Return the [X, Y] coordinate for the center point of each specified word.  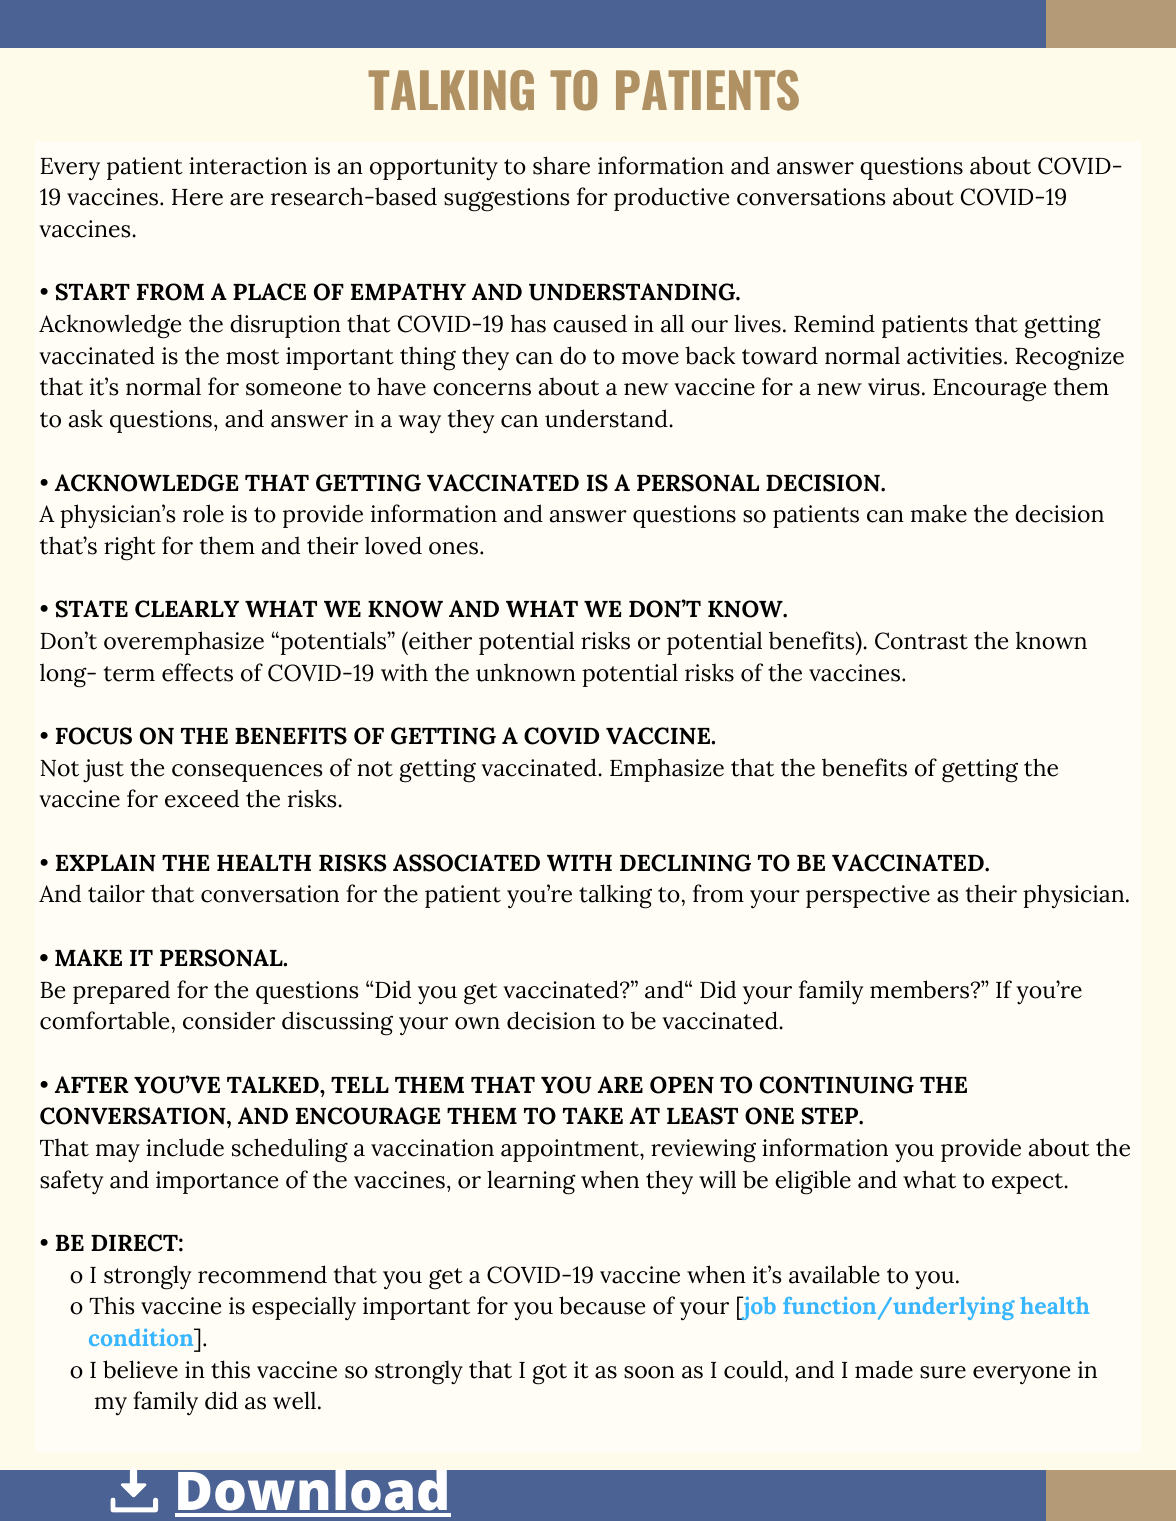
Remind [834, 323]
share [561, 165]
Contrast [921, 641]
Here [197, 197]
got [550, 1374]
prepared [121, 992]
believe [140, 1369]
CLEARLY [187, 609]
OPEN [682, 1085]
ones [455, 548]
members [921, 989]
